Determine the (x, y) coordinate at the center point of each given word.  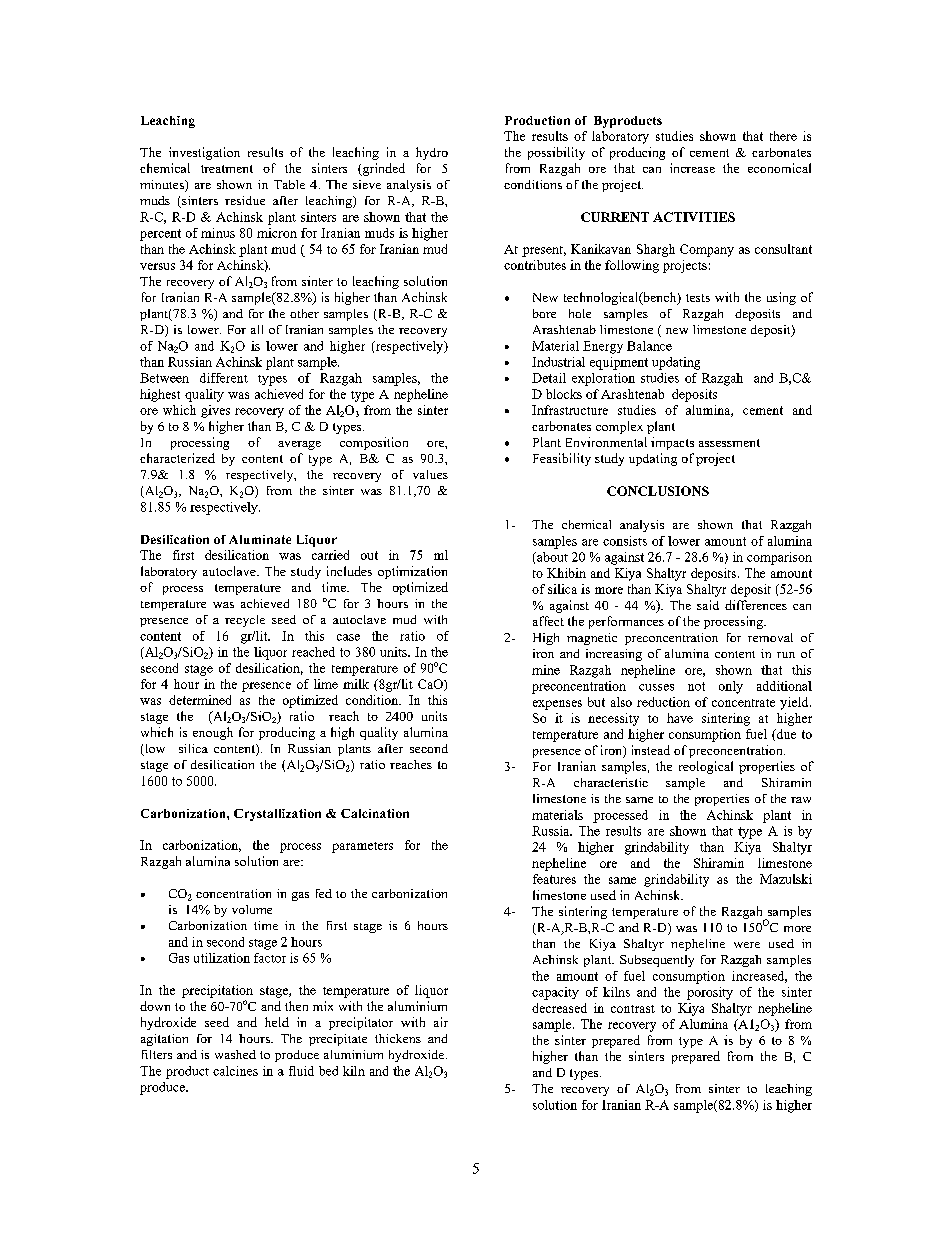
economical (779, 168)
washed (235, 1054)
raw (801, 800)
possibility (556, 153)
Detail (549, 378)
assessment (729, 443)
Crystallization (277, 815)
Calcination (375, 813)
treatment (227, 169)
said (708, 605)
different (224, 378)
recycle (245, 621)
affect (548, 621)
